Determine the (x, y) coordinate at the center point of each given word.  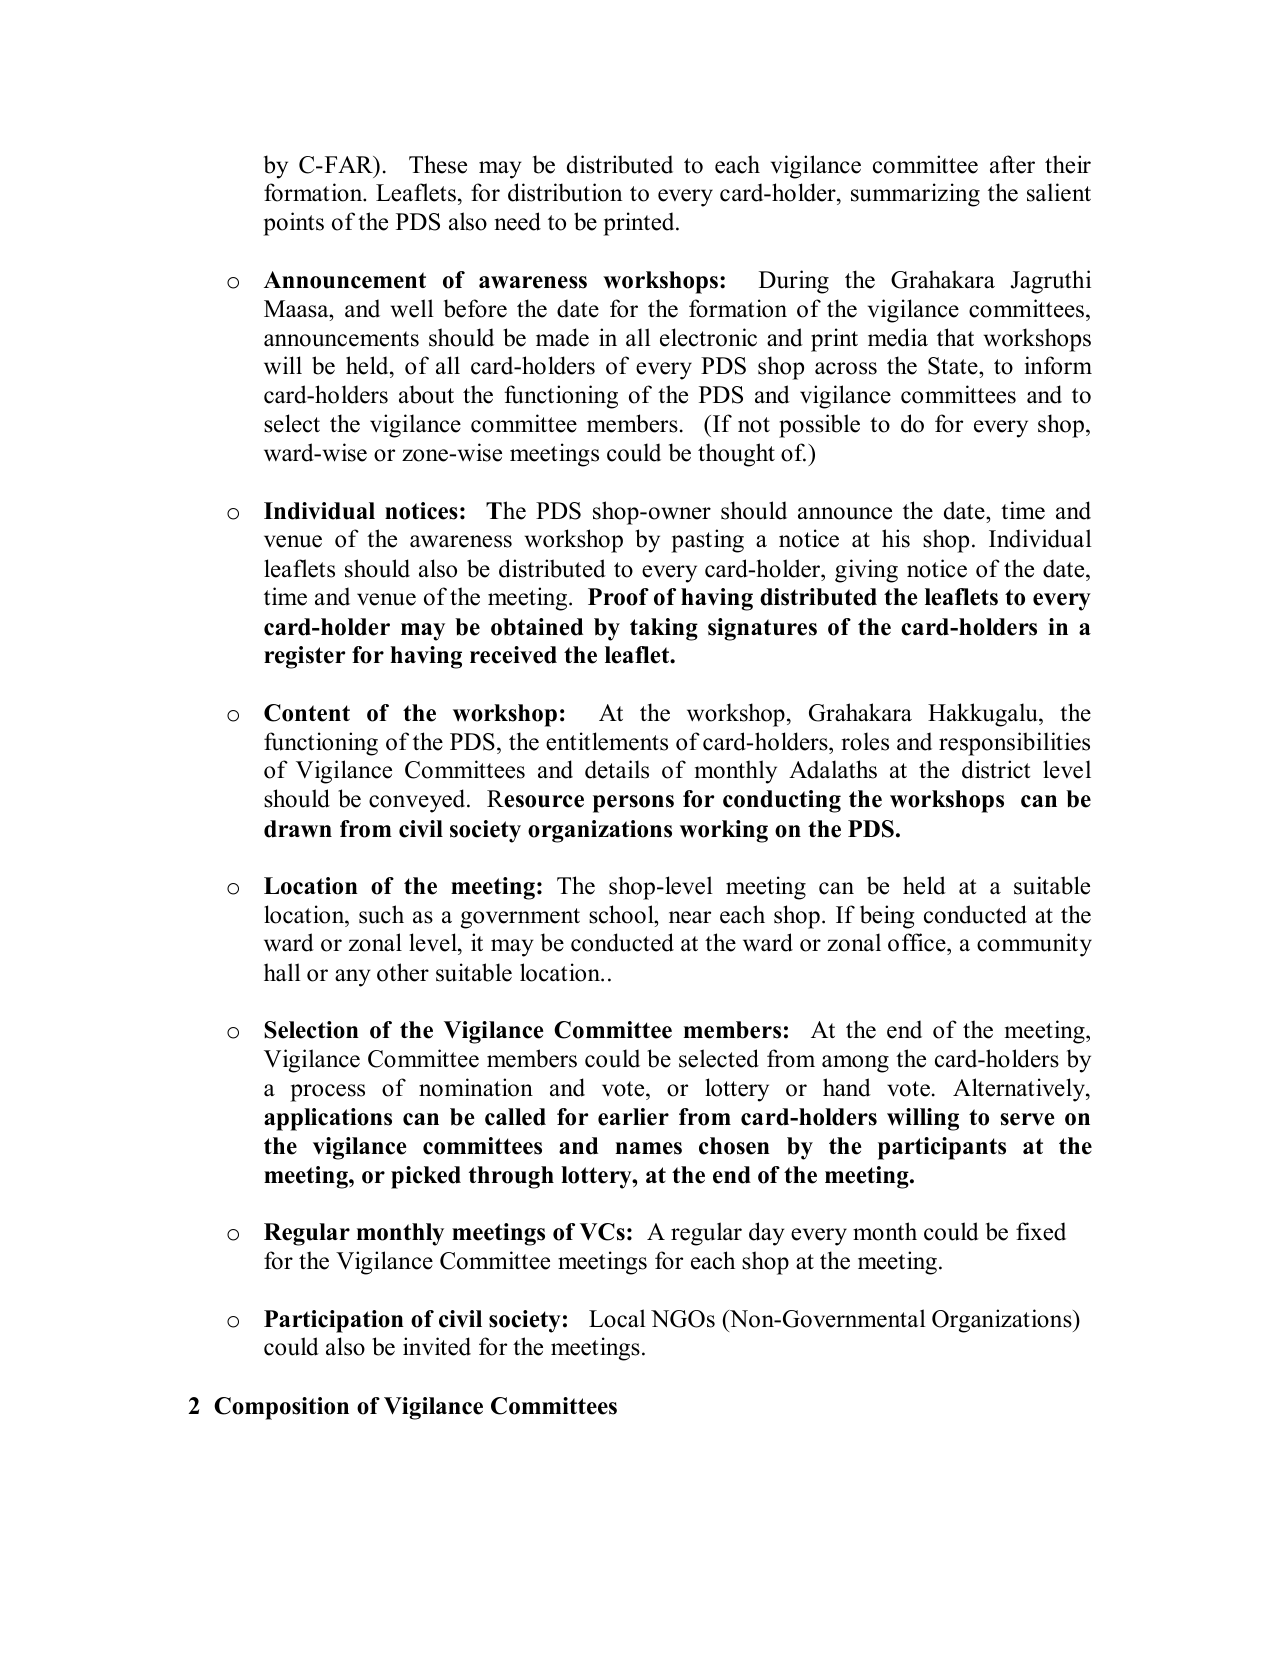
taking (664, 629)
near (690, 917)
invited (437, 1346)
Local (617, 1318)
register (304, 657)
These (438, 164)
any (353, 978)
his (896, 538)
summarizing (915, 195)
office (918, 944)
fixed (1041, 1231)
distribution (565, 192)
